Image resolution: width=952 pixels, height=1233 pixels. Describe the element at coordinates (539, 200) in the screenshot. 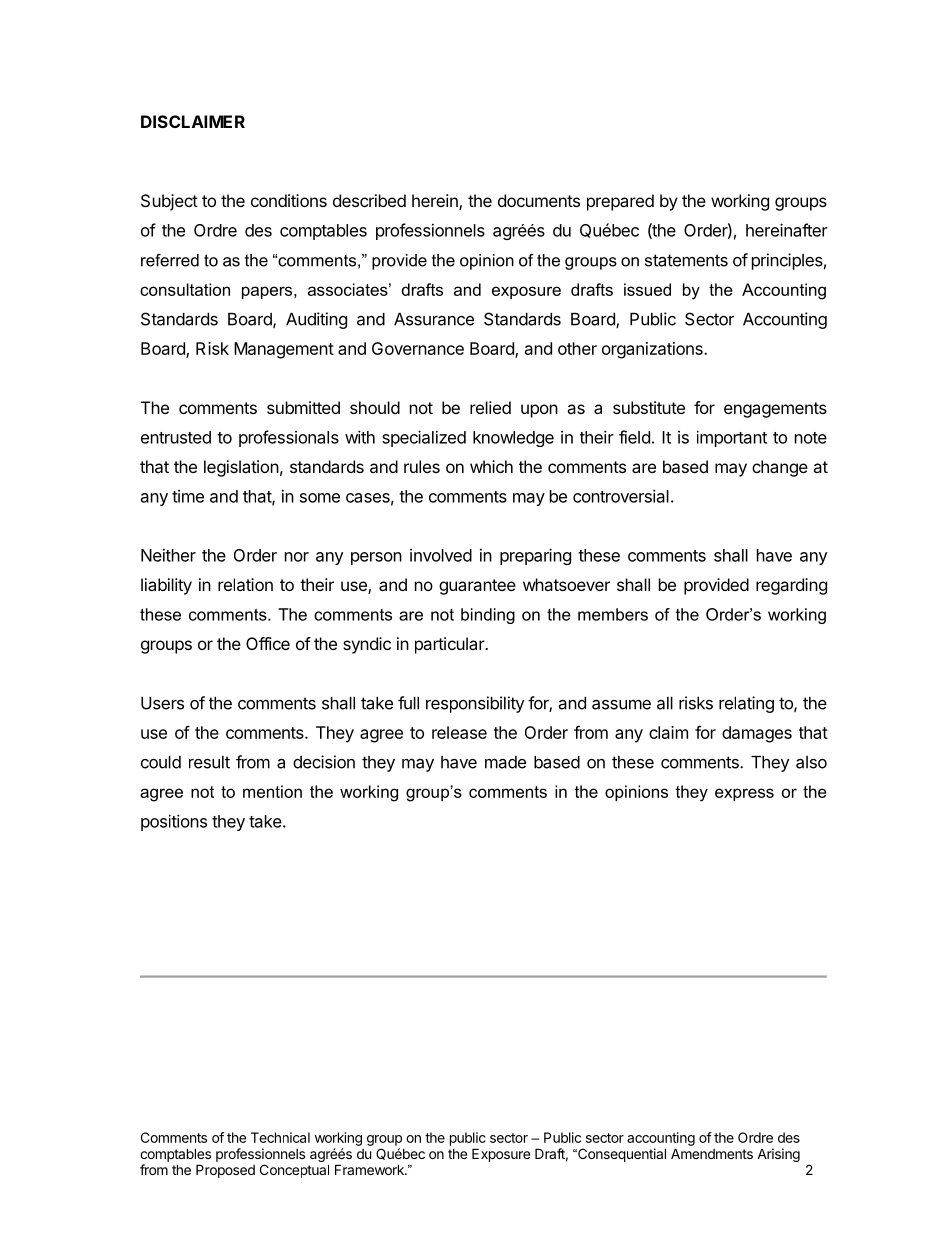

I see `documents` at that location.
